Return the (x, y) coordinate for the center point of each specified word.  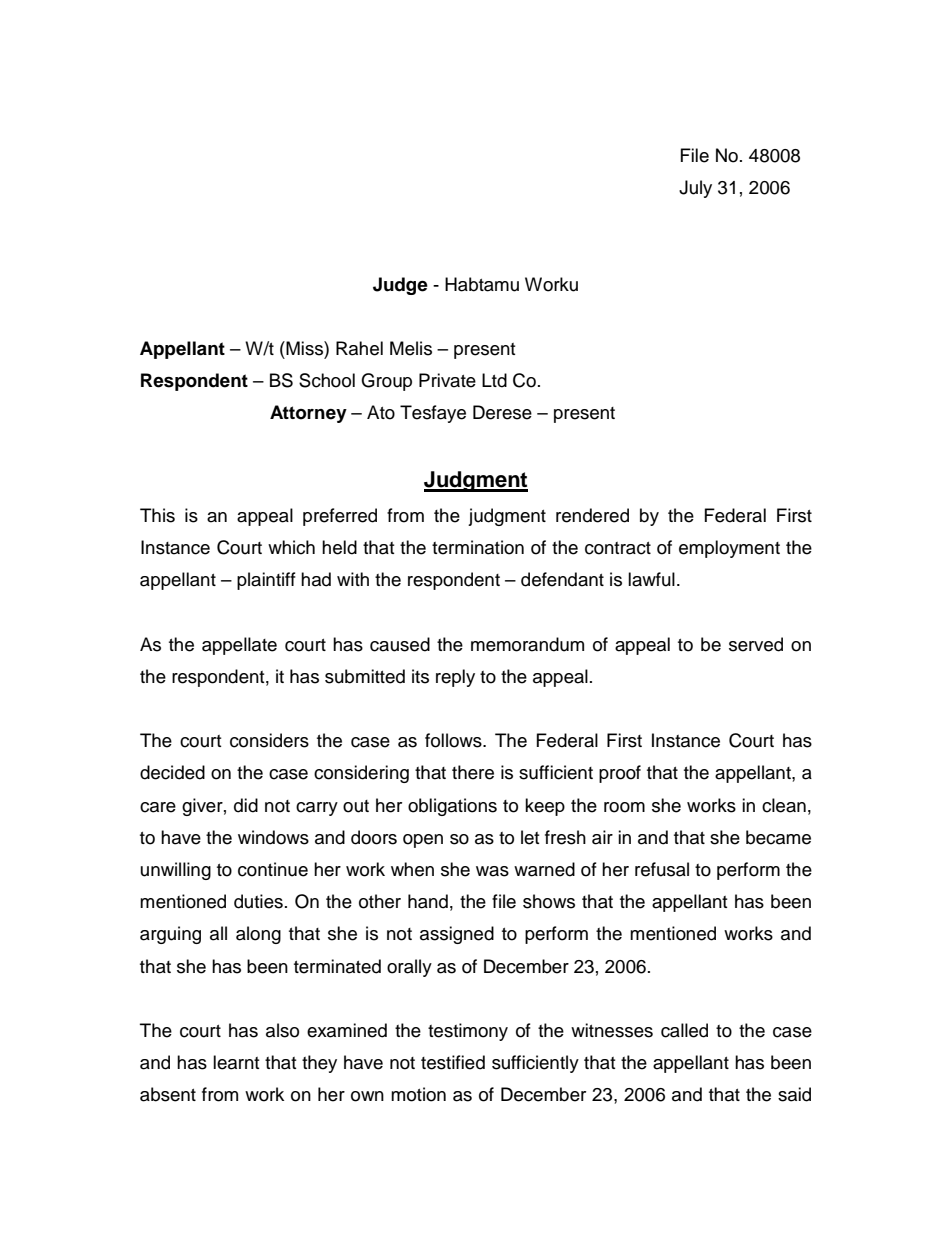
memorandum (527, 644)
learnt (236, 1062)
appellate (239, 646)
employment (729, 549)
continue (273, 869)
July (695, 189)
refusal (662, 869)
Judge (400, 286)
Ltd (494, 380)
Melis (411, 348)
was (492, 871)
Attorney (308, 414)
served (756, 644)
